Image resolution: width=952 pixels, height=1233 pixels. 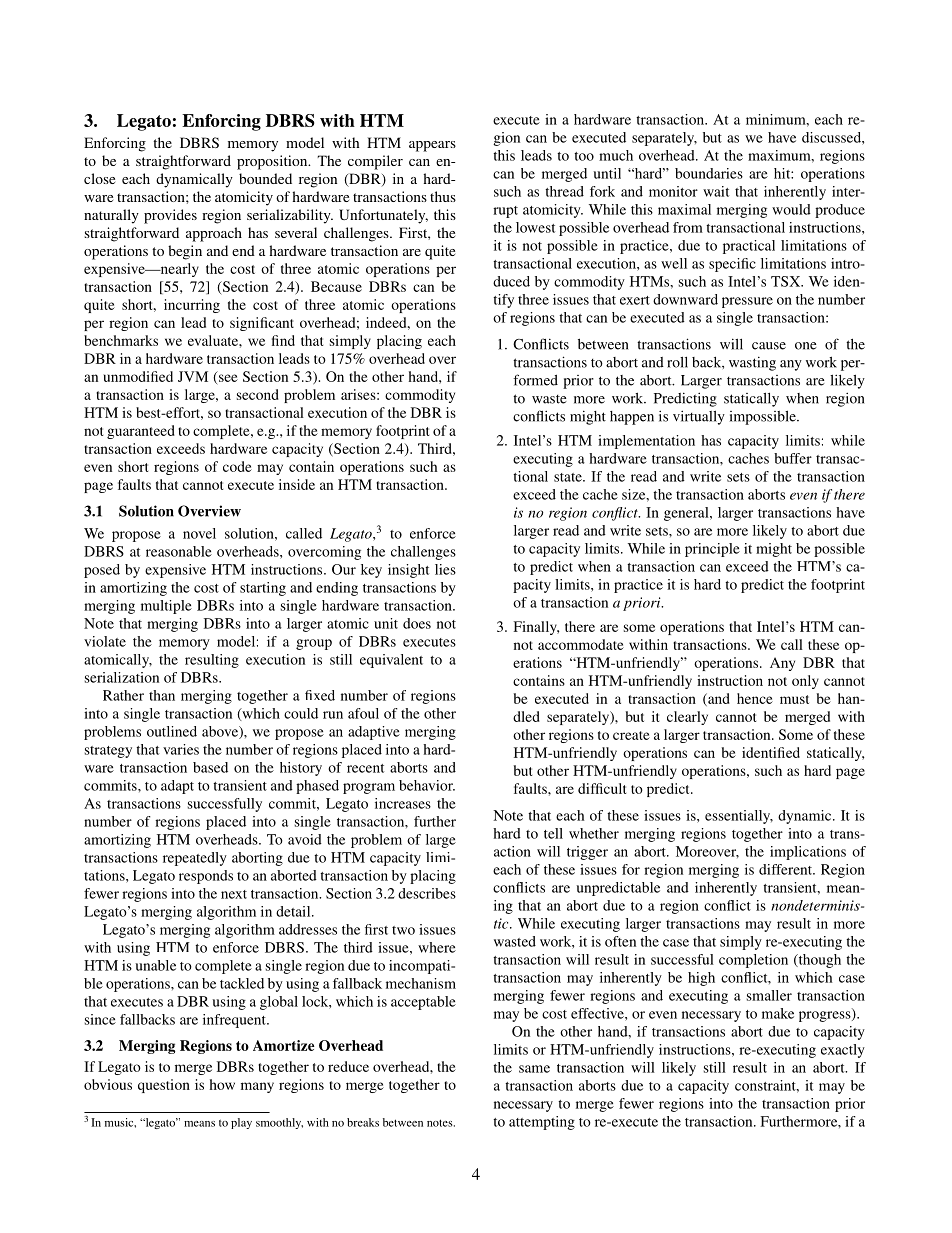 What do you see at coordinates (164, 1086) in the page?
I see `question` at bounding box center [164, 1086].
